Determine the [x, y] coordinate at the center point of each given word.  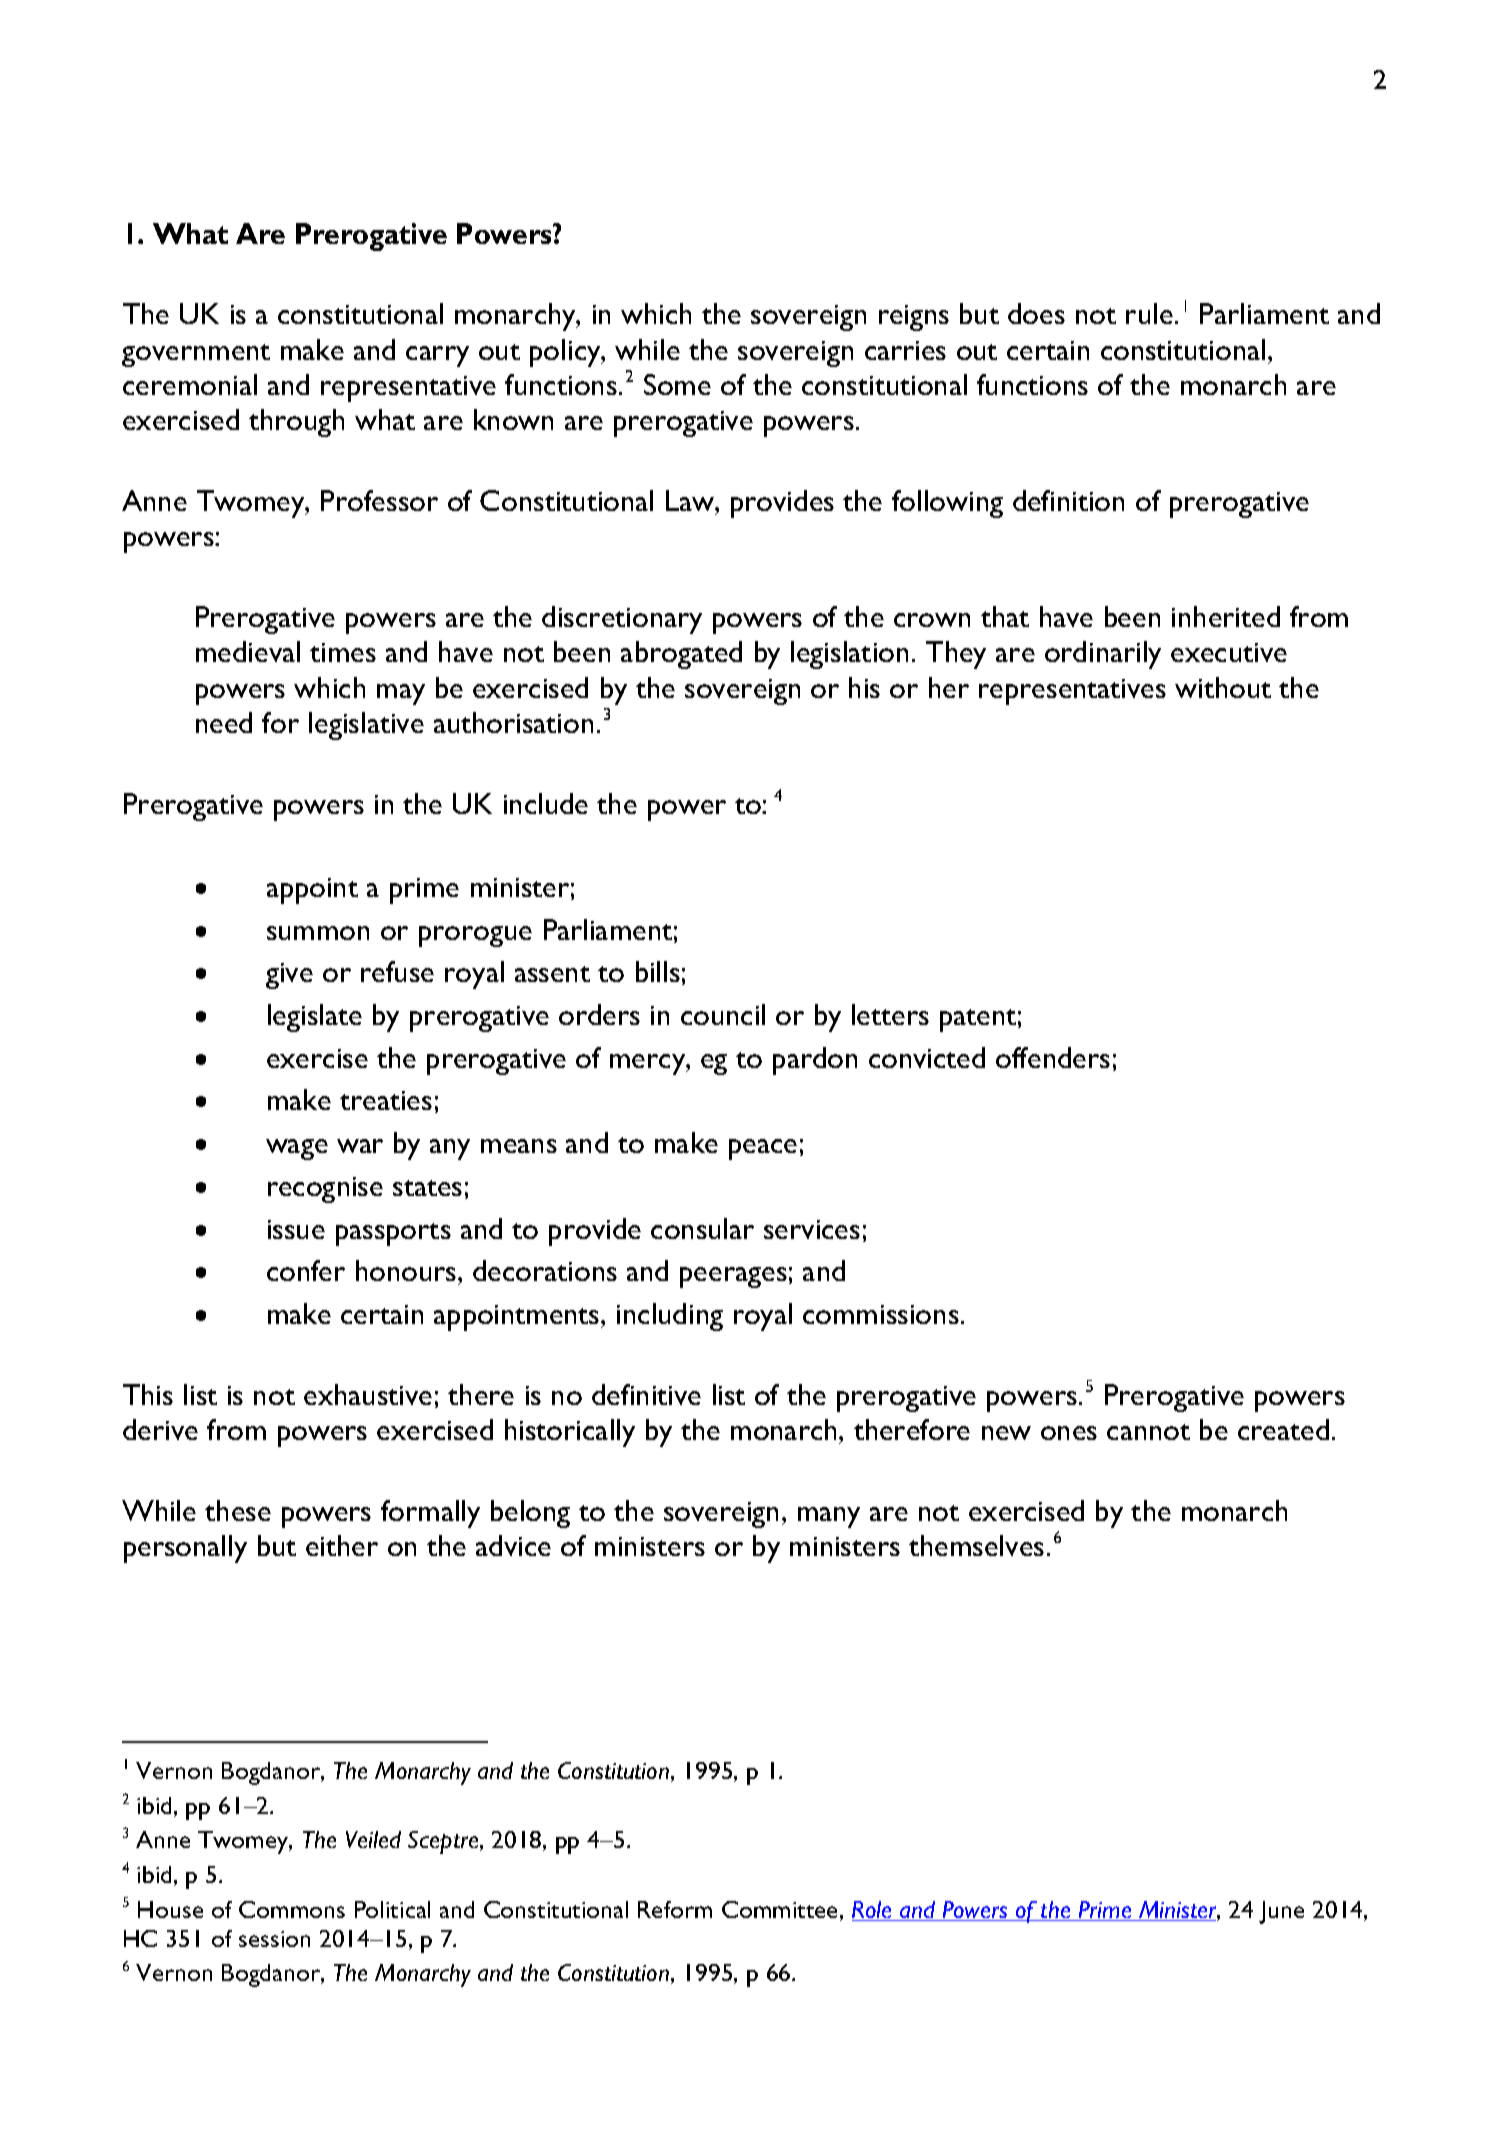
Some [677, 384]
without [1223, 687]
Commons [292, 1909]
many [829, 1517]
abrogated [681, 655]
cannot [1148, 1432]
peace [763, 1149]
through [296, 423]
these [238, 1510]
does [1036, 313]
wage [297, 1149]
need [224, 722]
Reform [675, 1909]
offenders [1053, 1057]
